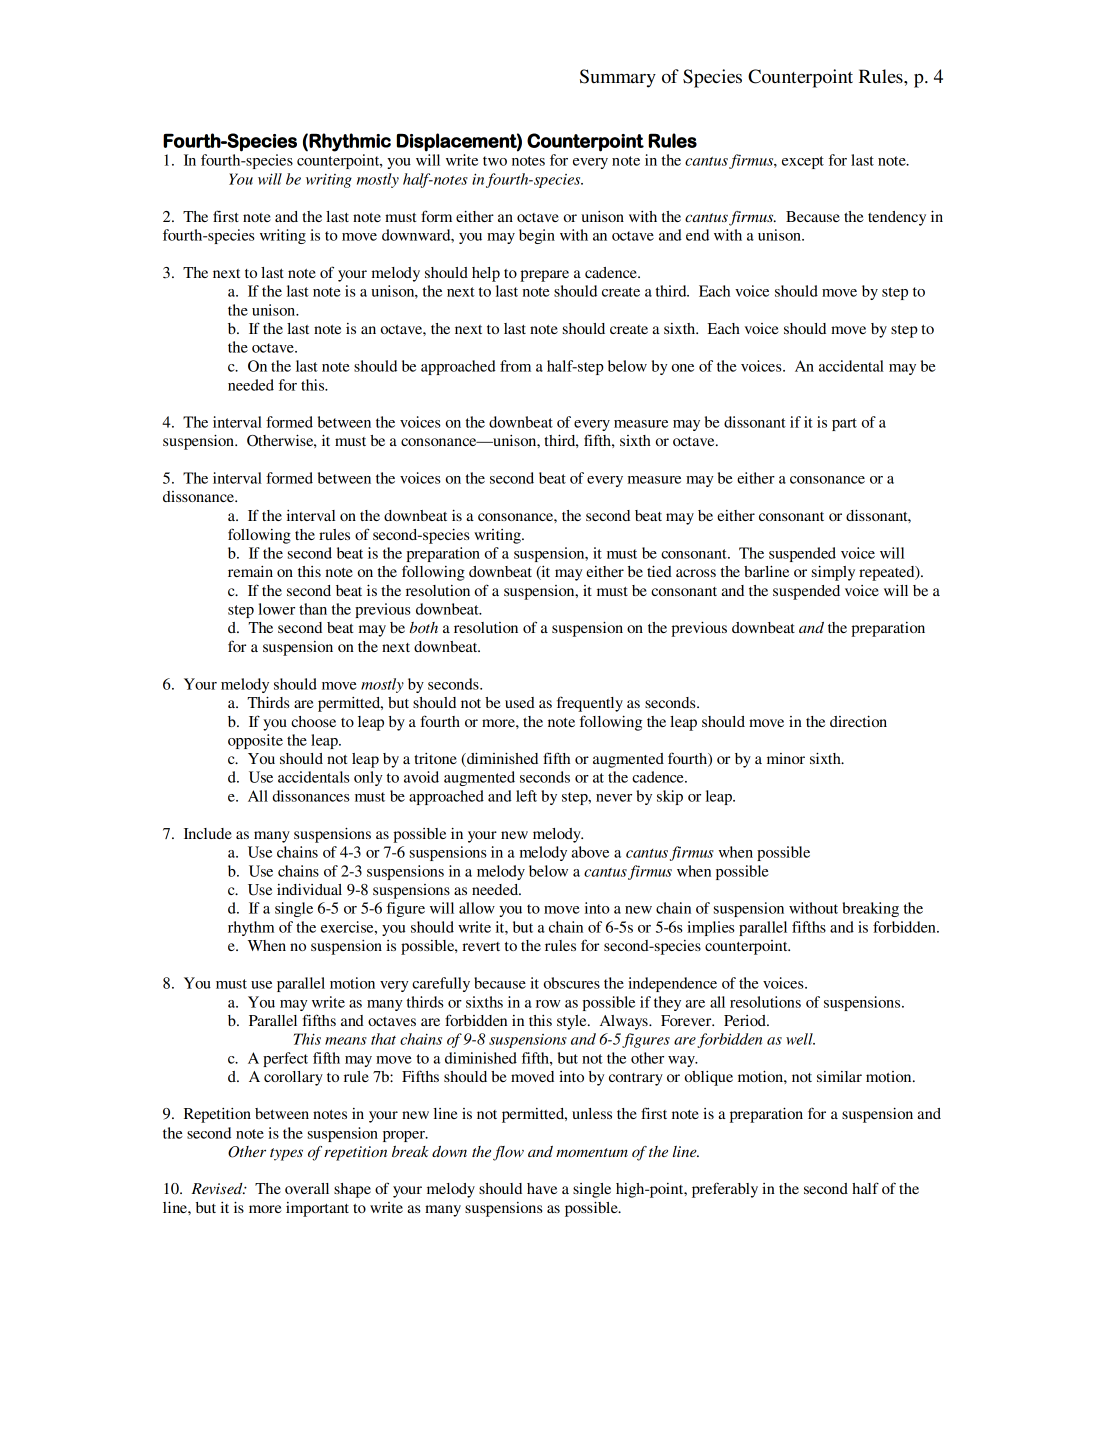  I want to click on used, so click(520, 702).
